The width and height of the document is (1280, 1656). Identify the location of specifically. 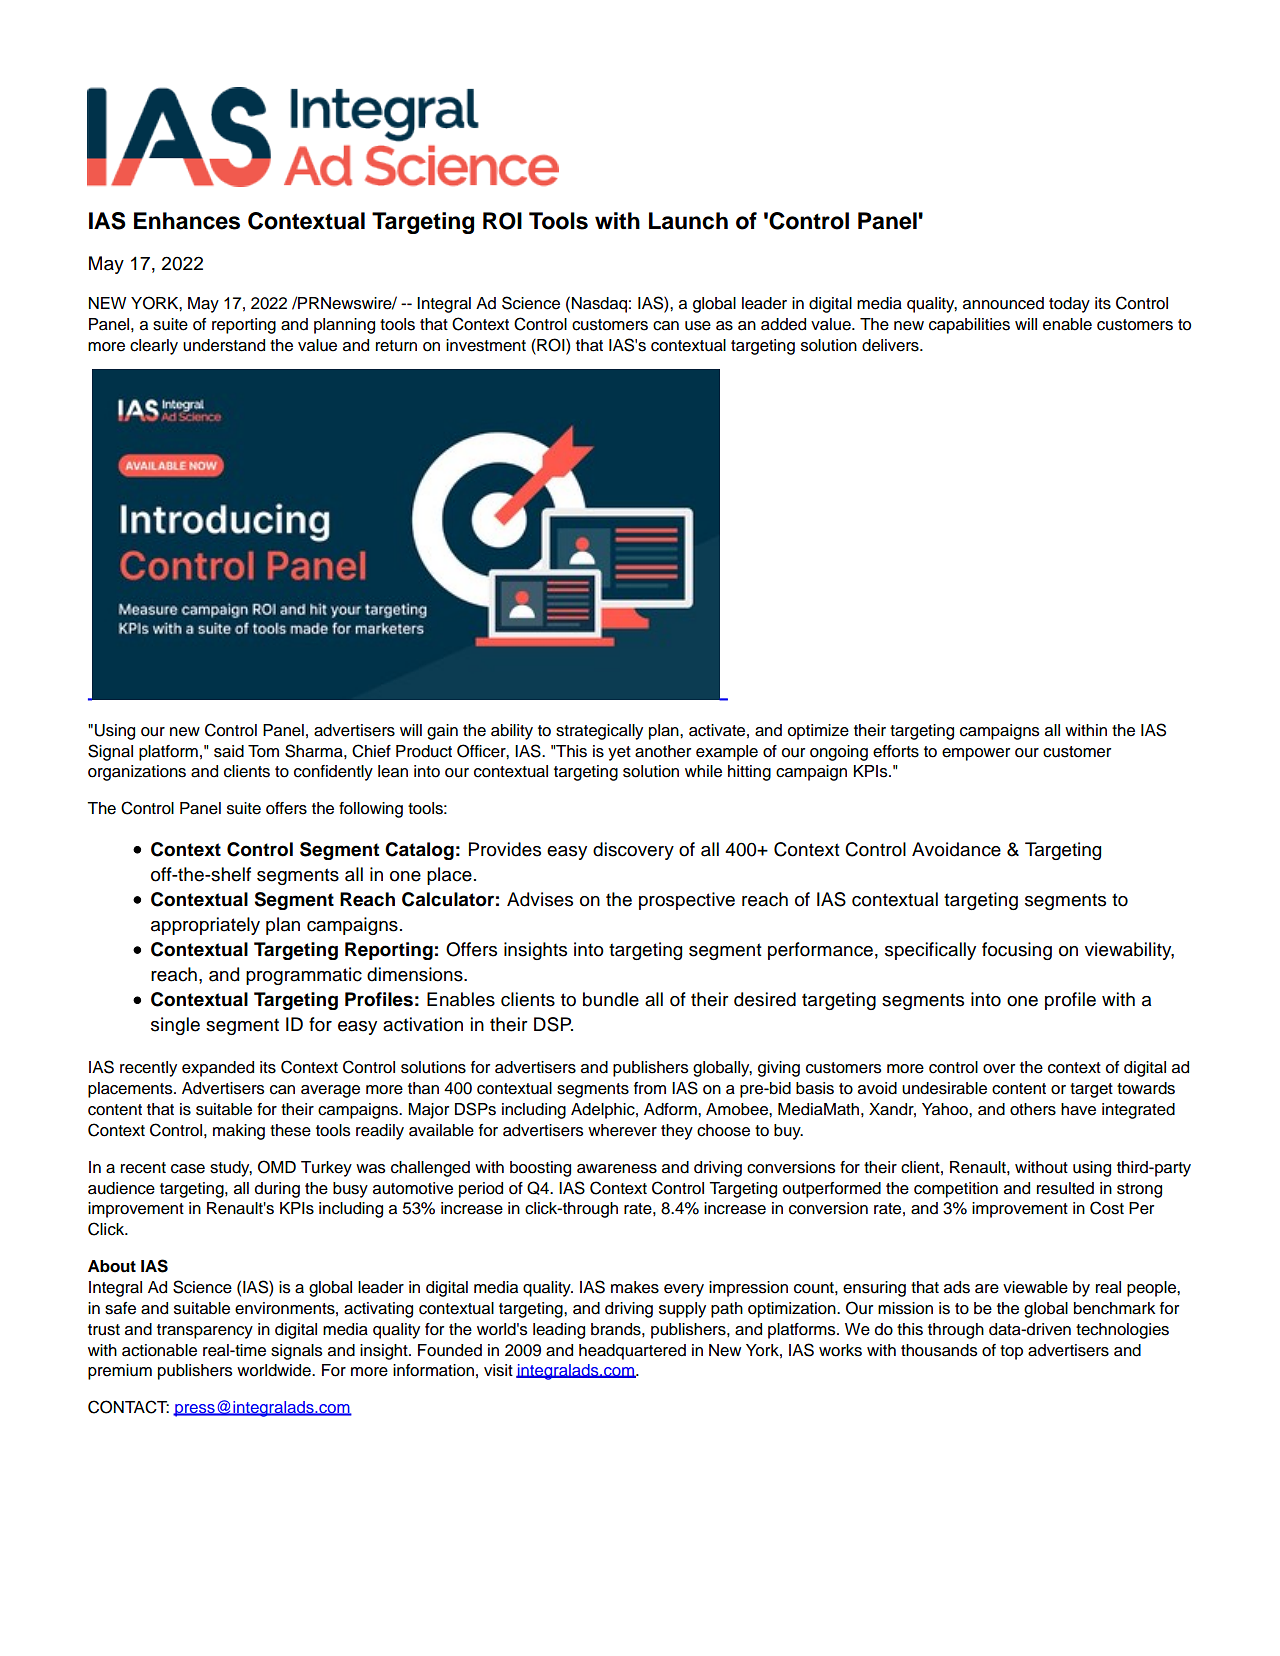
(930, 951).
